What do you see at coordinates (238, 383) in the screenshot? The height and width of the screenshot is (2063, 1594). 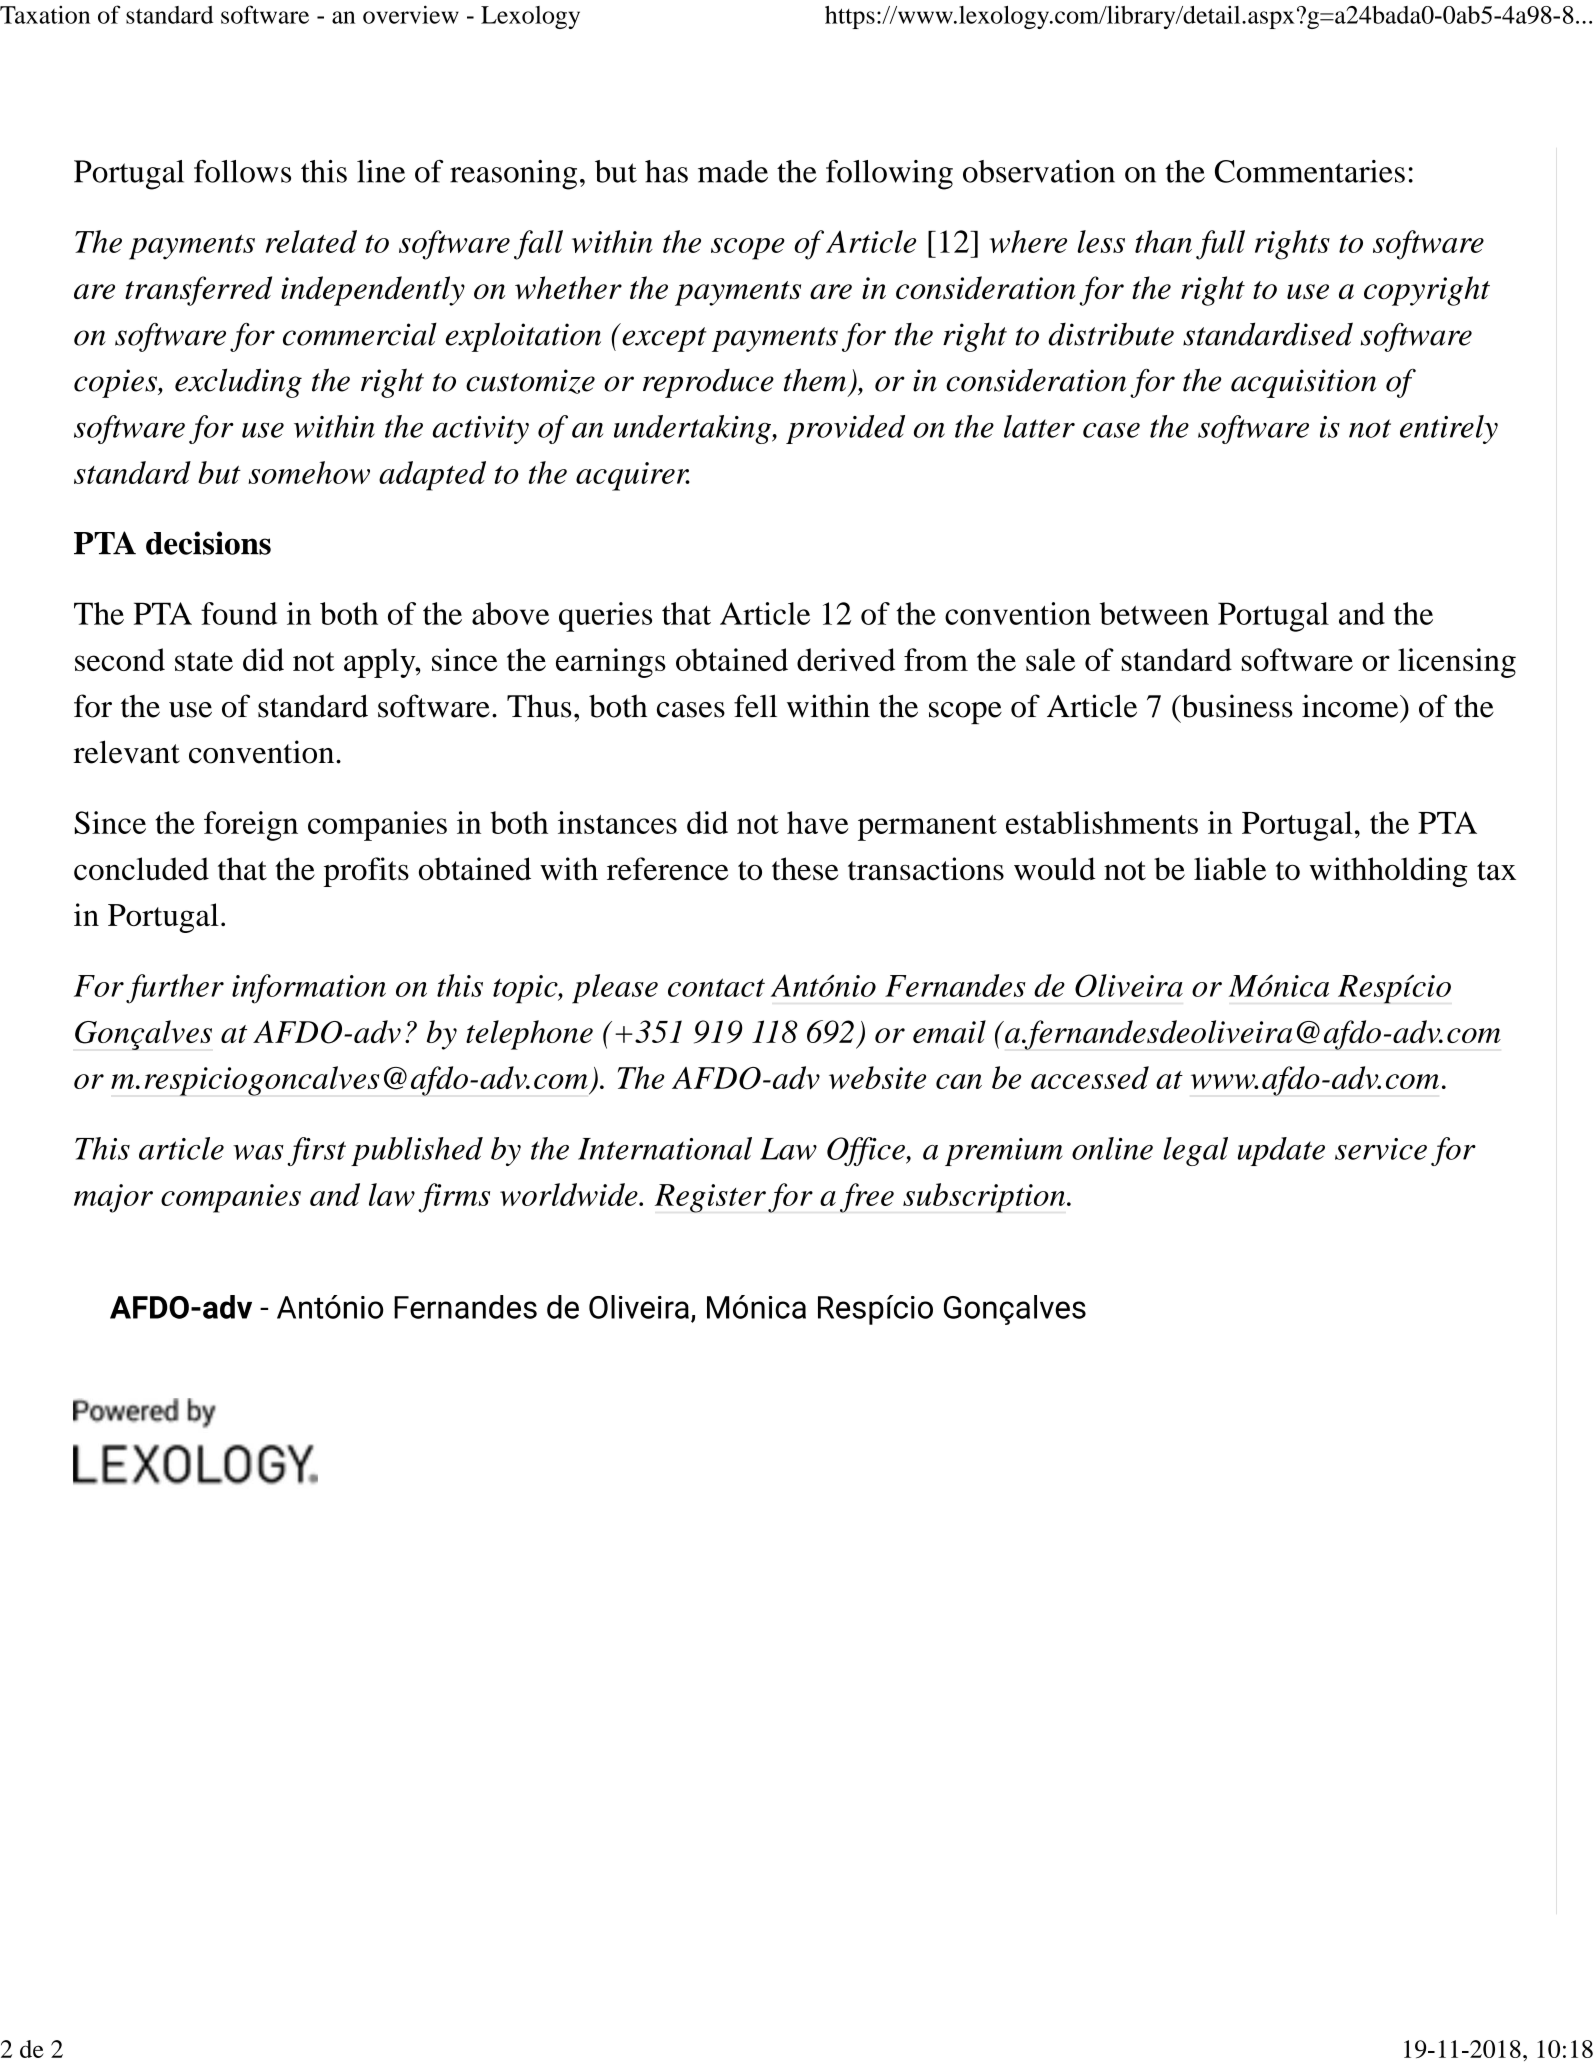 I see `excluding` at bounding box center [238, 383].
